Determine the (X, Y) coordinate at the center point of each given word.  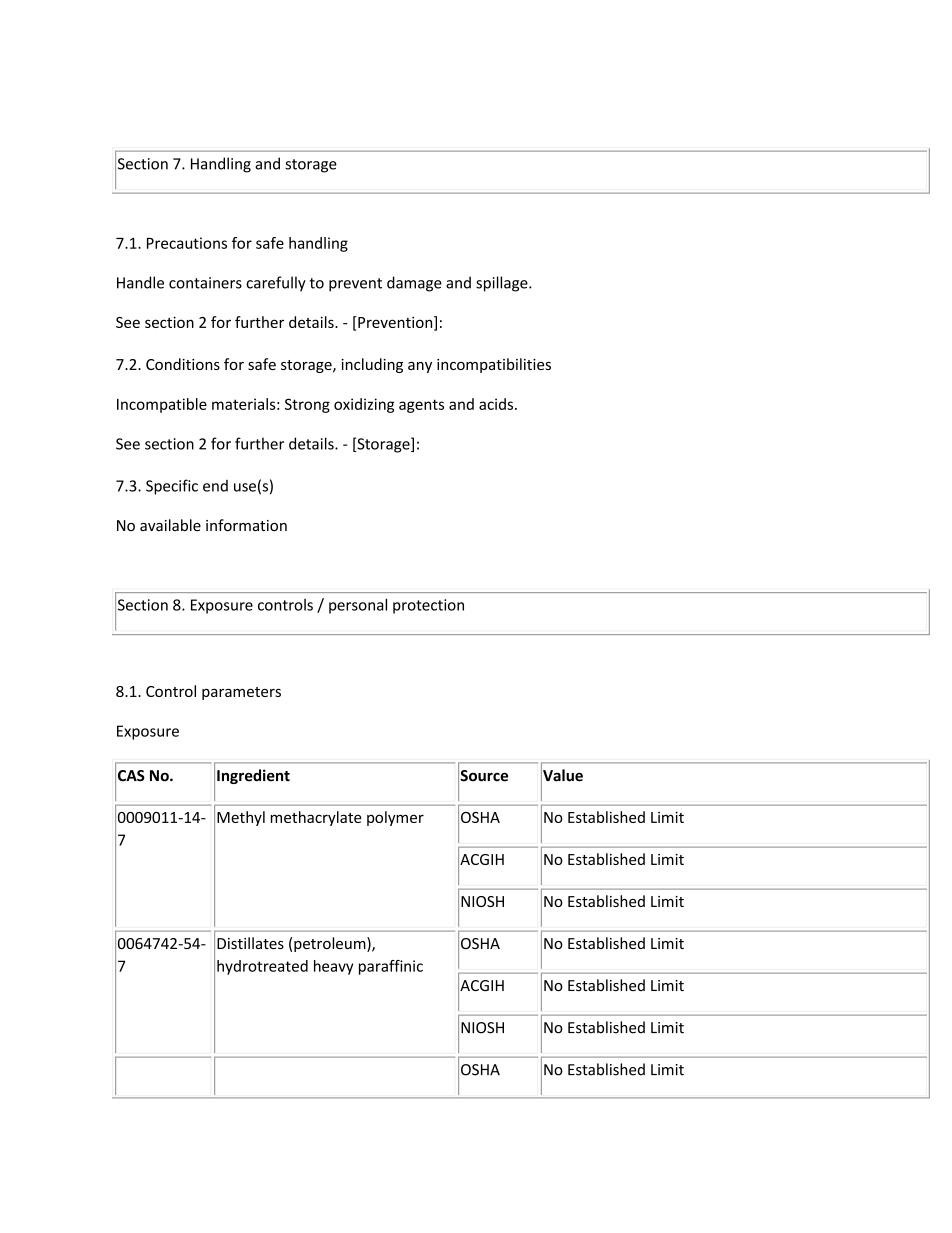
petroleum (331, 944)
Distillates (250, 943)
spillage (503, 284)
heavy (333, 967)
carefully (276, 284)
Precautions (187, 243)
